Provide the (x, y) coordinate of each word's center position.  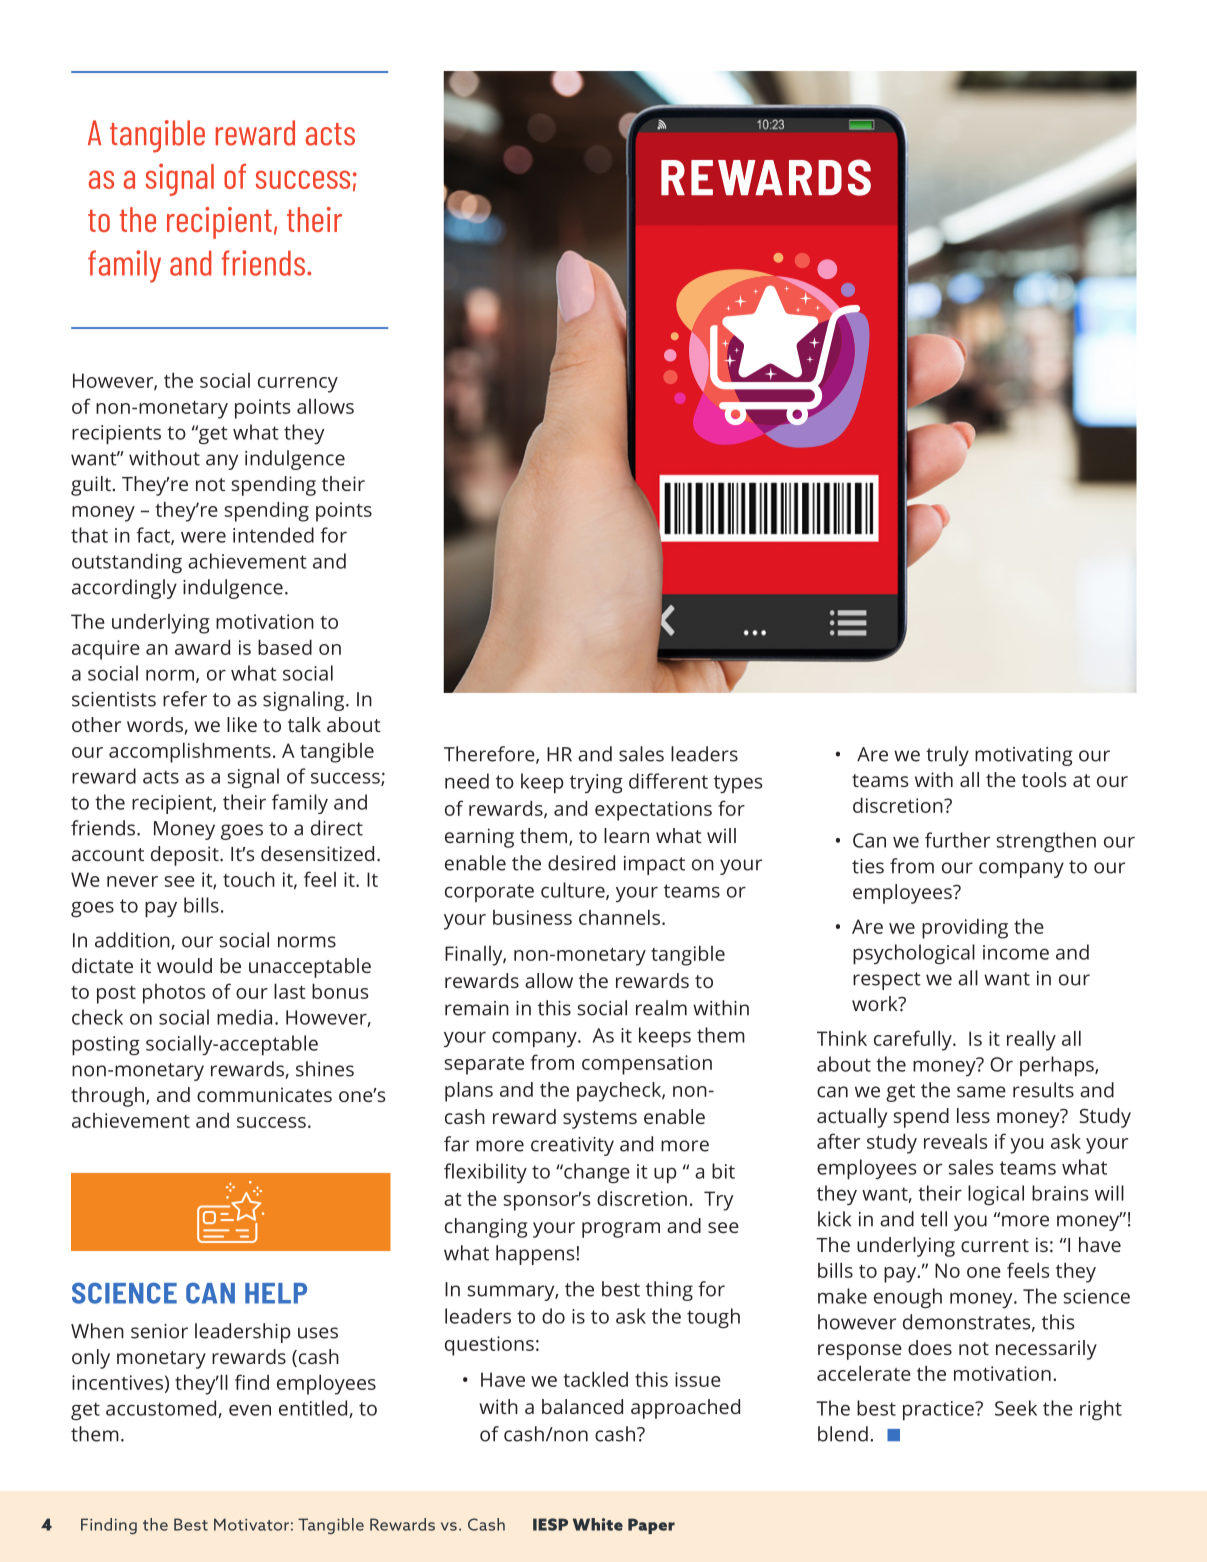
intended (273, 535)
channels (619, 917)
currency (298, 385)
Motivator (251, 1524)
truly (947, 756)
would (184, 965)
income (1016, 952)
